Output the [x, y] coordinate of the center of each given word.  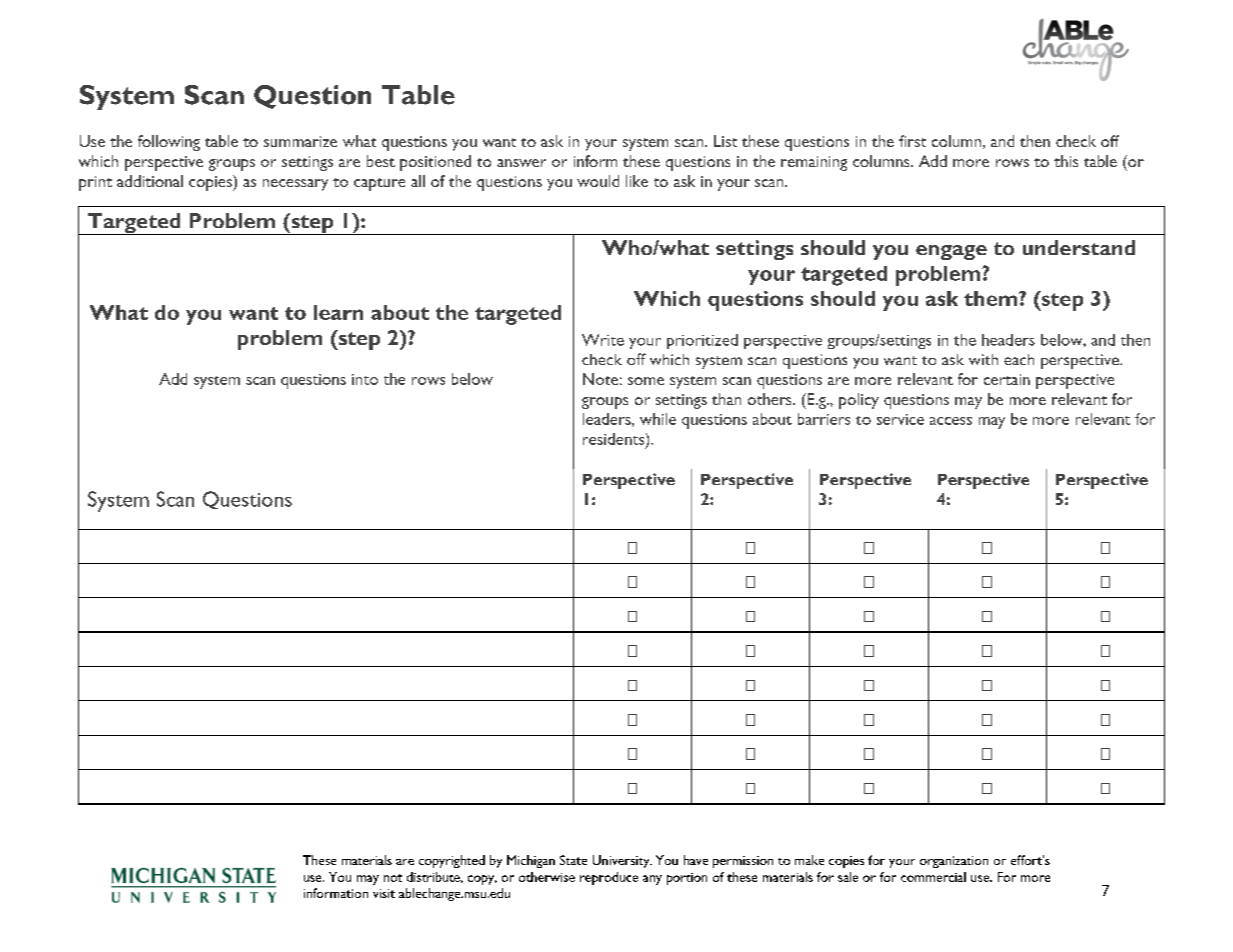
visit [384, 893]
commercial [933, 877]
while [658, 419]
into [365, 379]
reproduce [609, 878]
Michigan [531, 861]
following [169, 143]
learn [338, 312]
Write [603, 340]
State [573, 860]
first [912, 141]
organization [954, 862]
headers [1008, 340]
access [951, 421]
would [598, 181]
